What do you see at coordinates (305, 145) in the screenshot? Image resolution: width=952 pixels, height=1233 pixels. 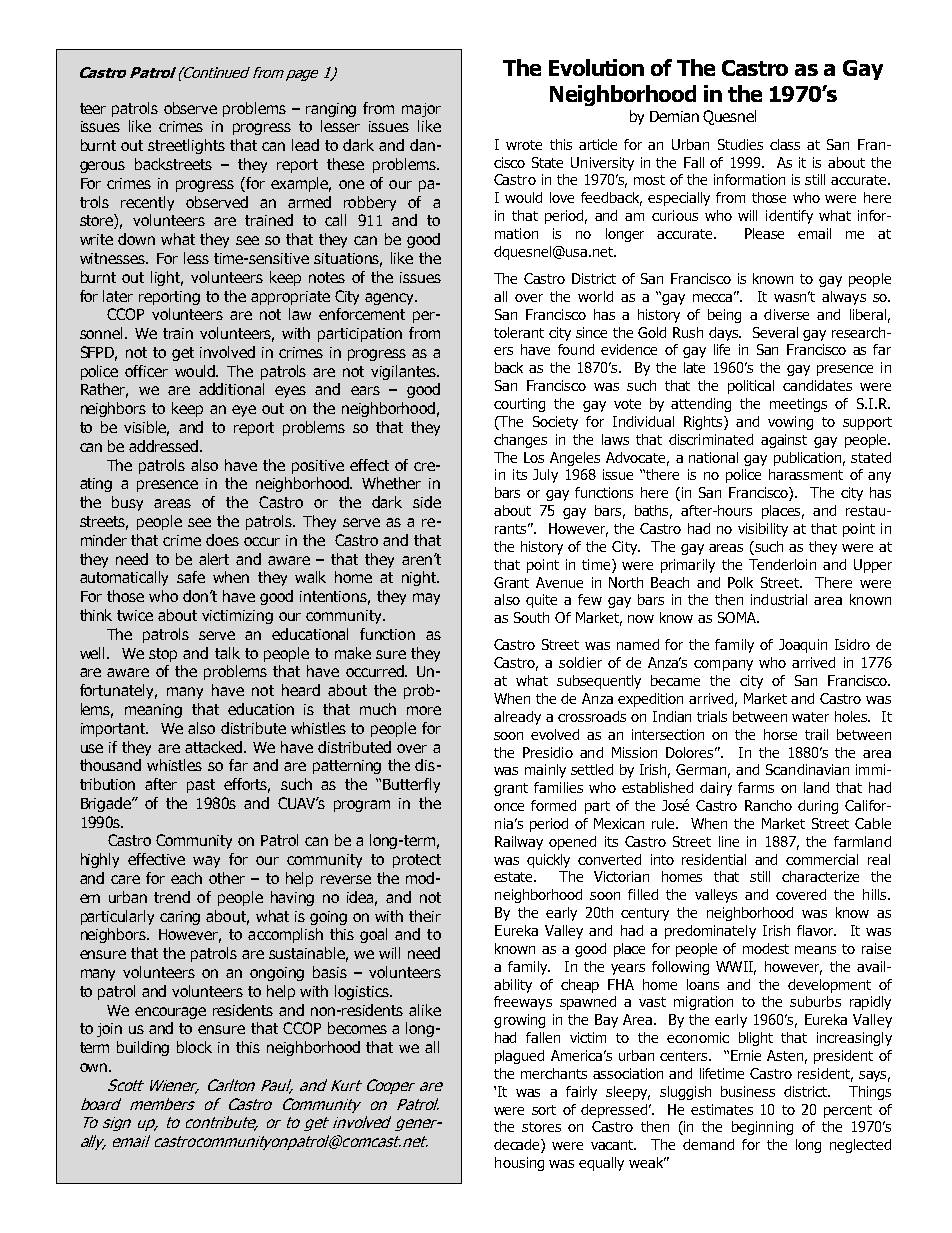 I see `lead` at bounding box center [305, 145].
